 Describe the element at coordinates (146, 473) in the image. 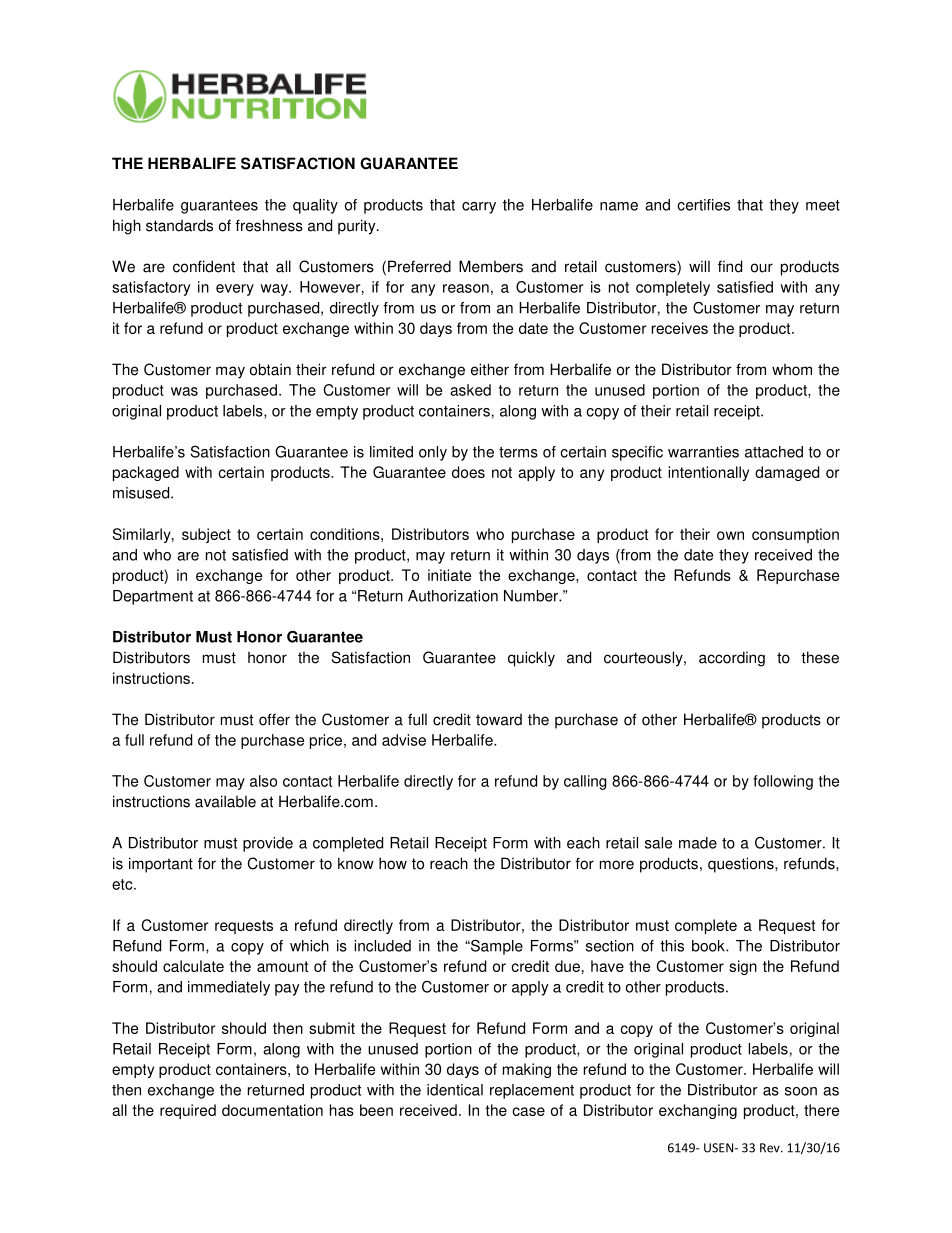

I see `packaged` at that location.
